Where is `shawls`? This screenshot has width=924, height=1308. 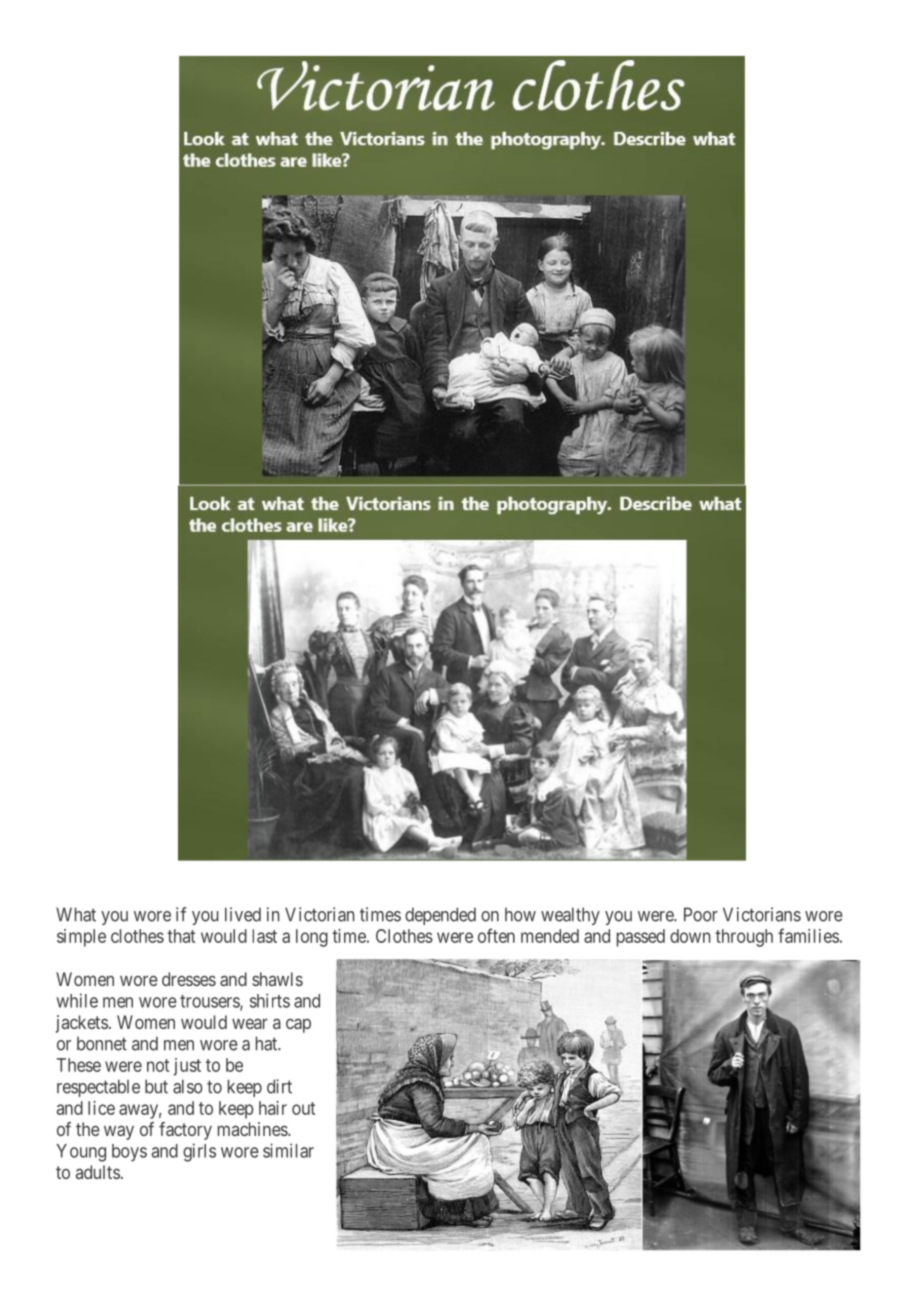
shawls is located at coordinates (277, 979).
